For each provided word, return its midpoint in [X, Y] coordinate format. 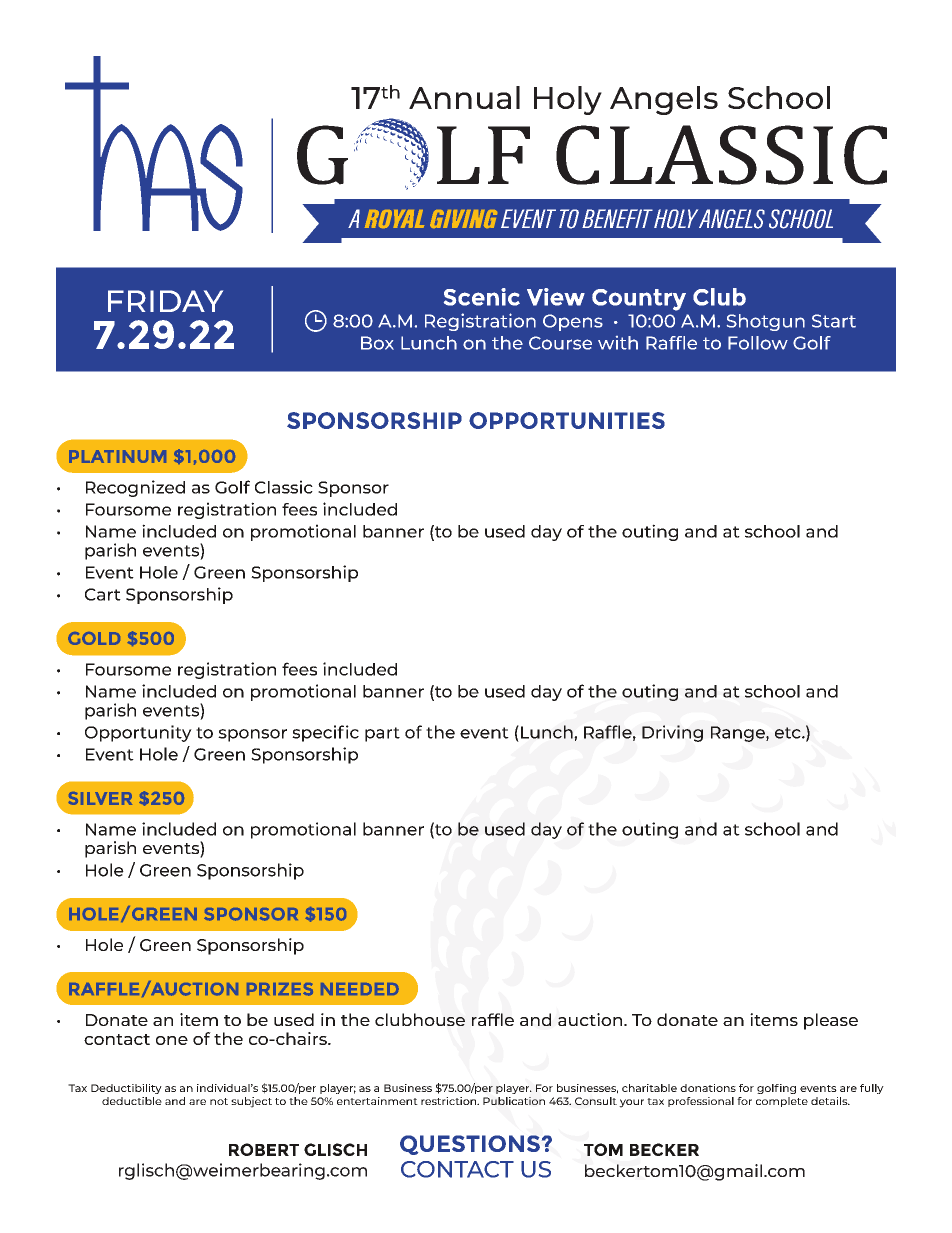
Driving [672, 733]
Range [739, 734]
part [382, 734]
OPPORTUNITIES [567, 420]
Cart [103, 594]
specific [325, 733]
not [219, 1101]
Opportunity [138, 733]
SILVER [100, 798]
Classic [284, 487]
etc [789, 733]
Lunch [548, 732]
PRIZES [280, 989]
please [831, 1021]
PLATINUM [117, 456]
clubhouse [420, 1019]
